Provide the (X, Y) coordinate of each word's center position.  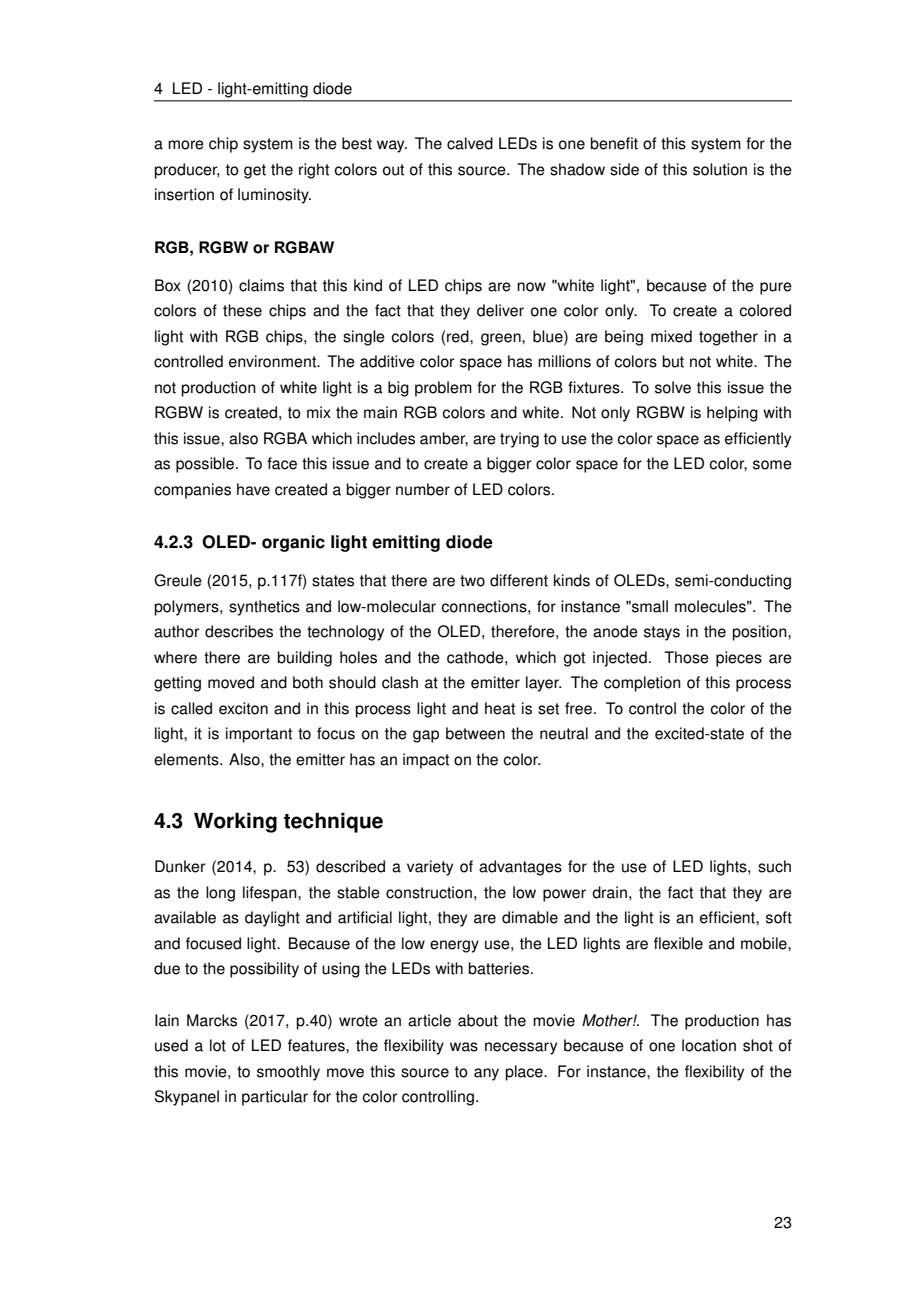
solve (673, 387)
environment (274, 361)
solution (720, 169)
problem (443, 389)
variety (430, 868)
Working (235, 823)
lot (218, 1045)
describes (239, 631)
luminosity (274, 196)
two (472, 581)
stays (662, 633)
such (774, 866)
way (392, 146)
